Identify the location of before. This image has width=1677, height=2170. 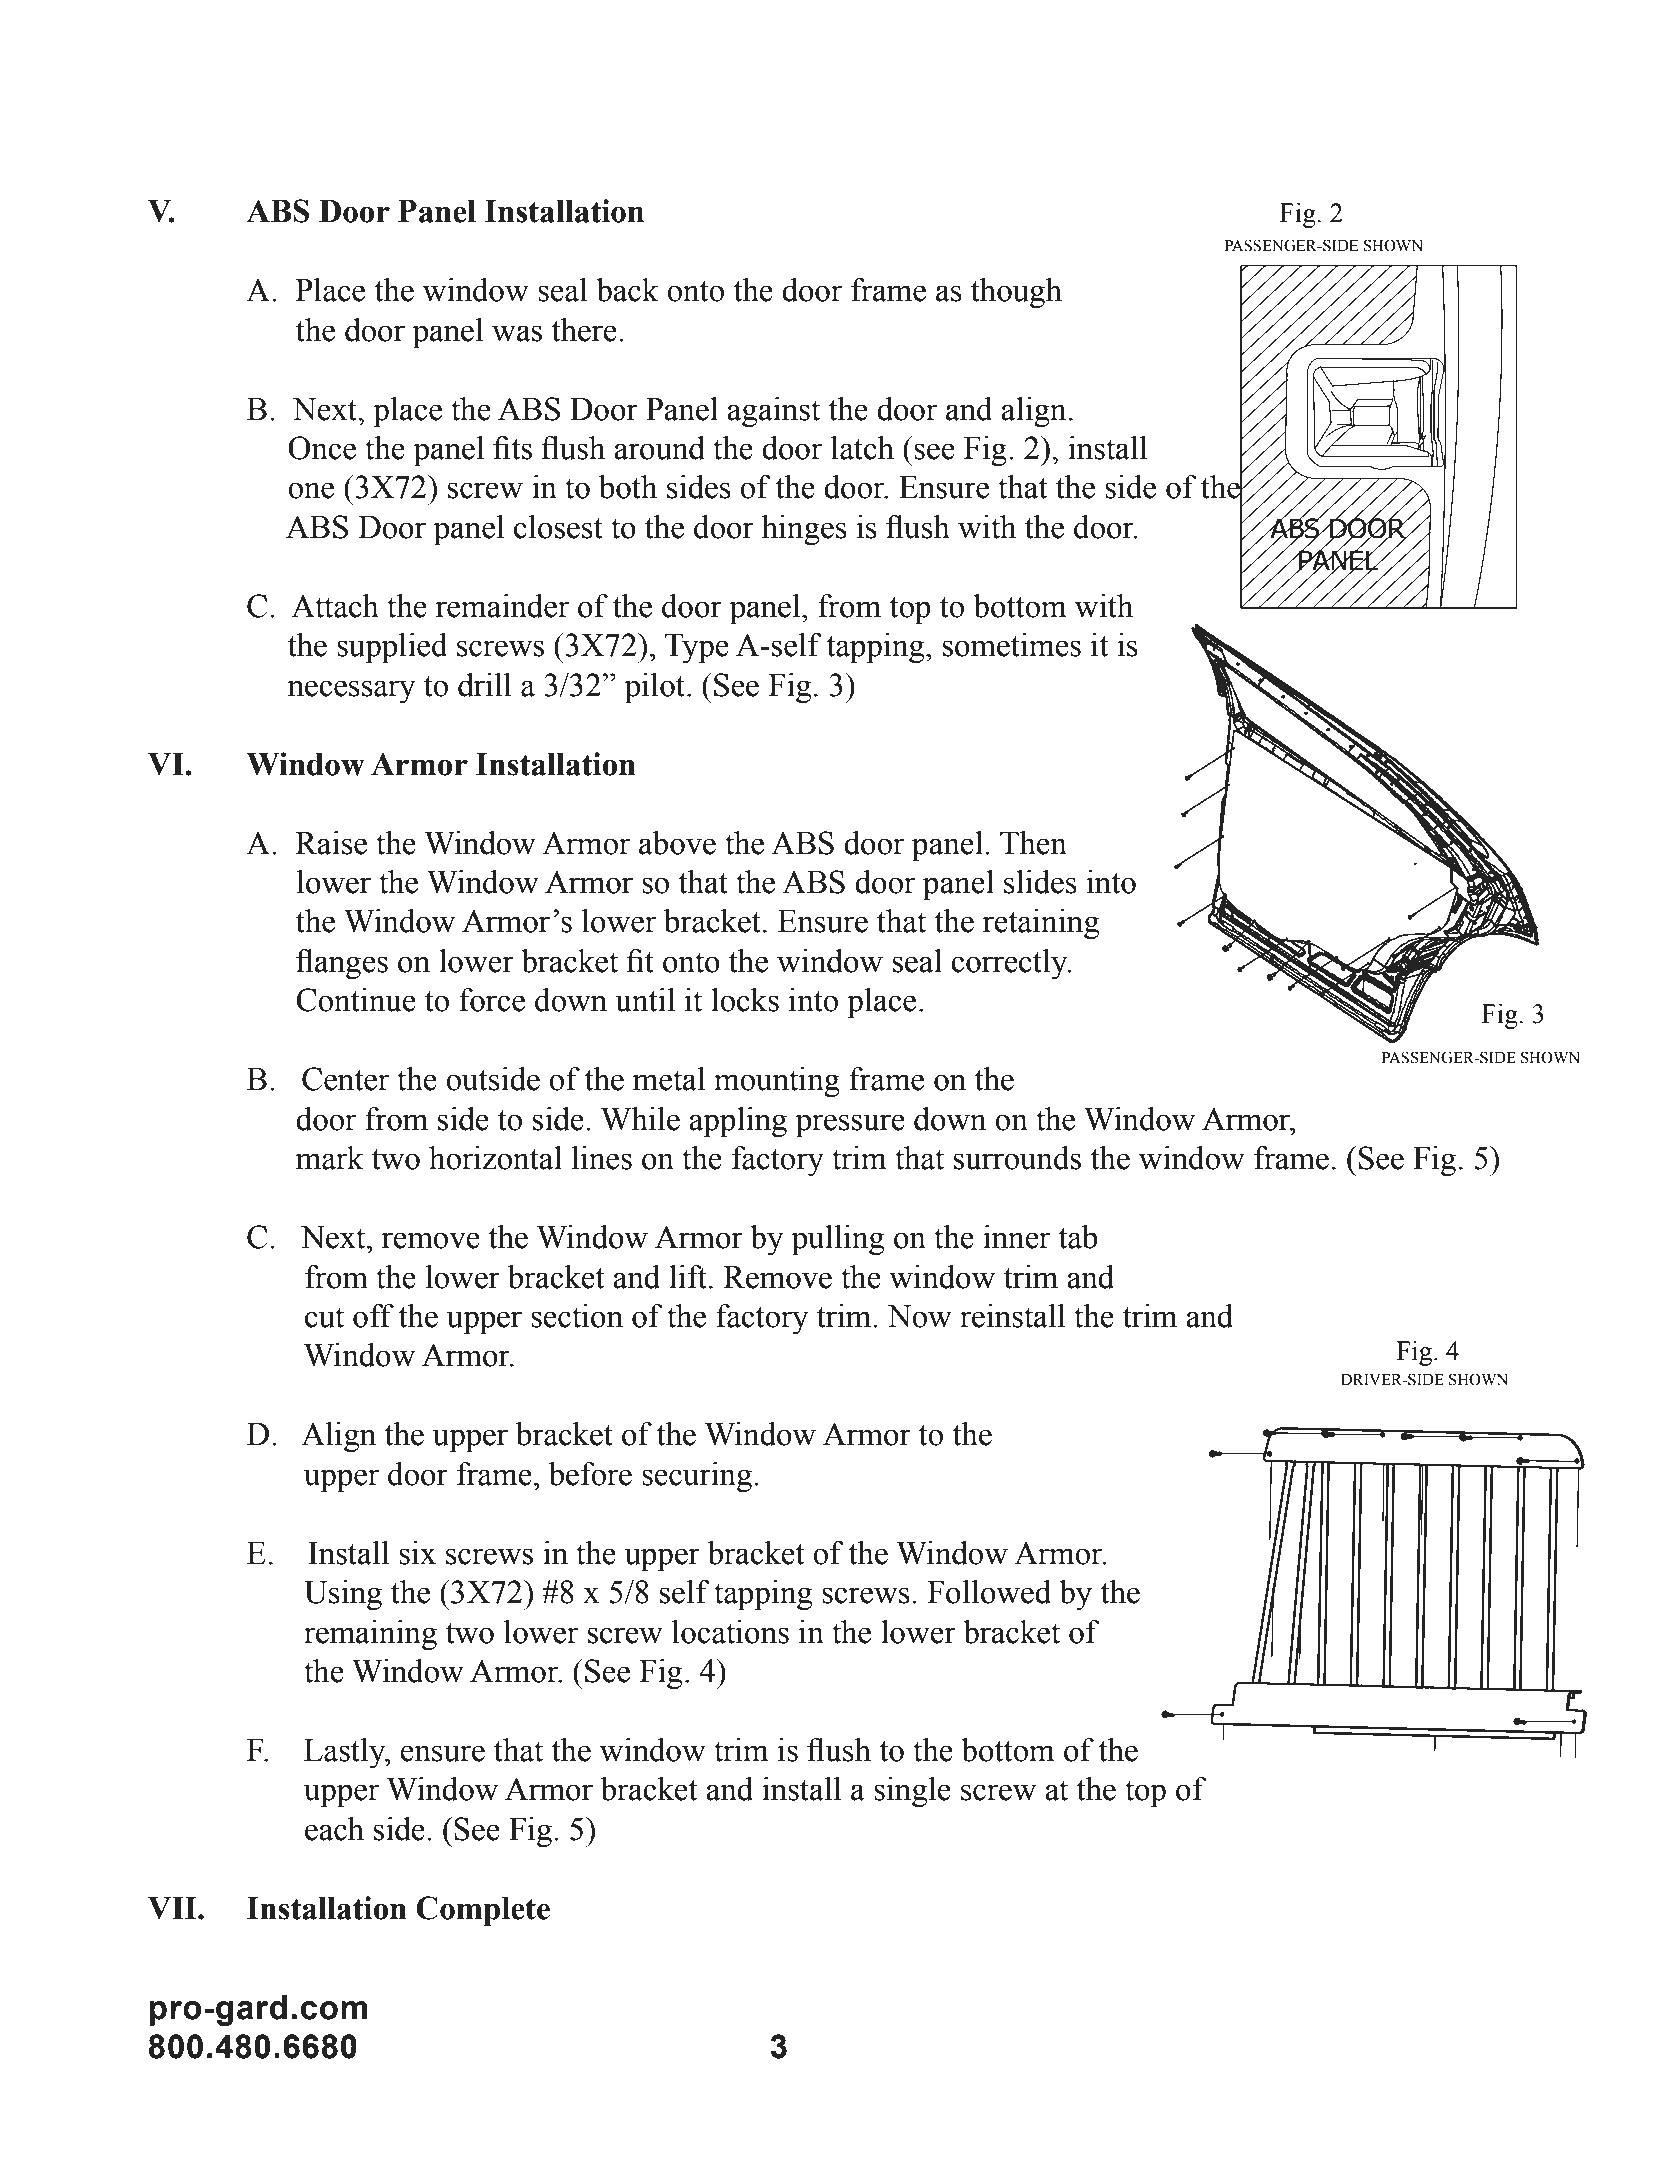
(590, 1474).
